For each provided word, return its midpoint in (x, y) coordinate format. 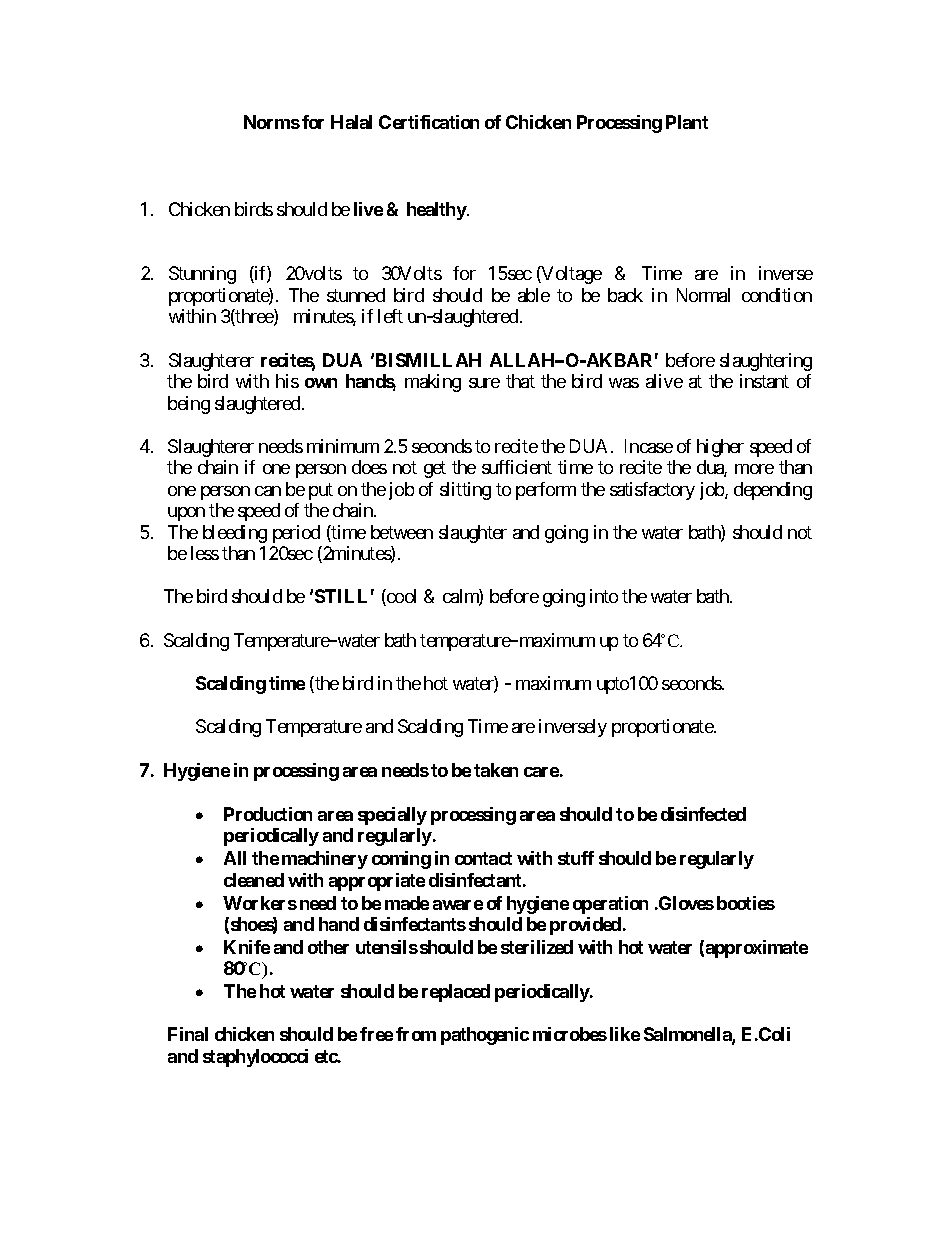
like (625, 1034)
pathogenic (485, 1036)
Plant (687, 122)
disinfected (703, 814)
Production (268, 814)
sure (484, 383)
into (604, 596)
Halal (351, 122)
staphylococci (255, 1058)
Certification (429, 122)
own (321, 383)
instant (764, 381)
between (402, 532)
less (205, 553)
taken (496, 770)
